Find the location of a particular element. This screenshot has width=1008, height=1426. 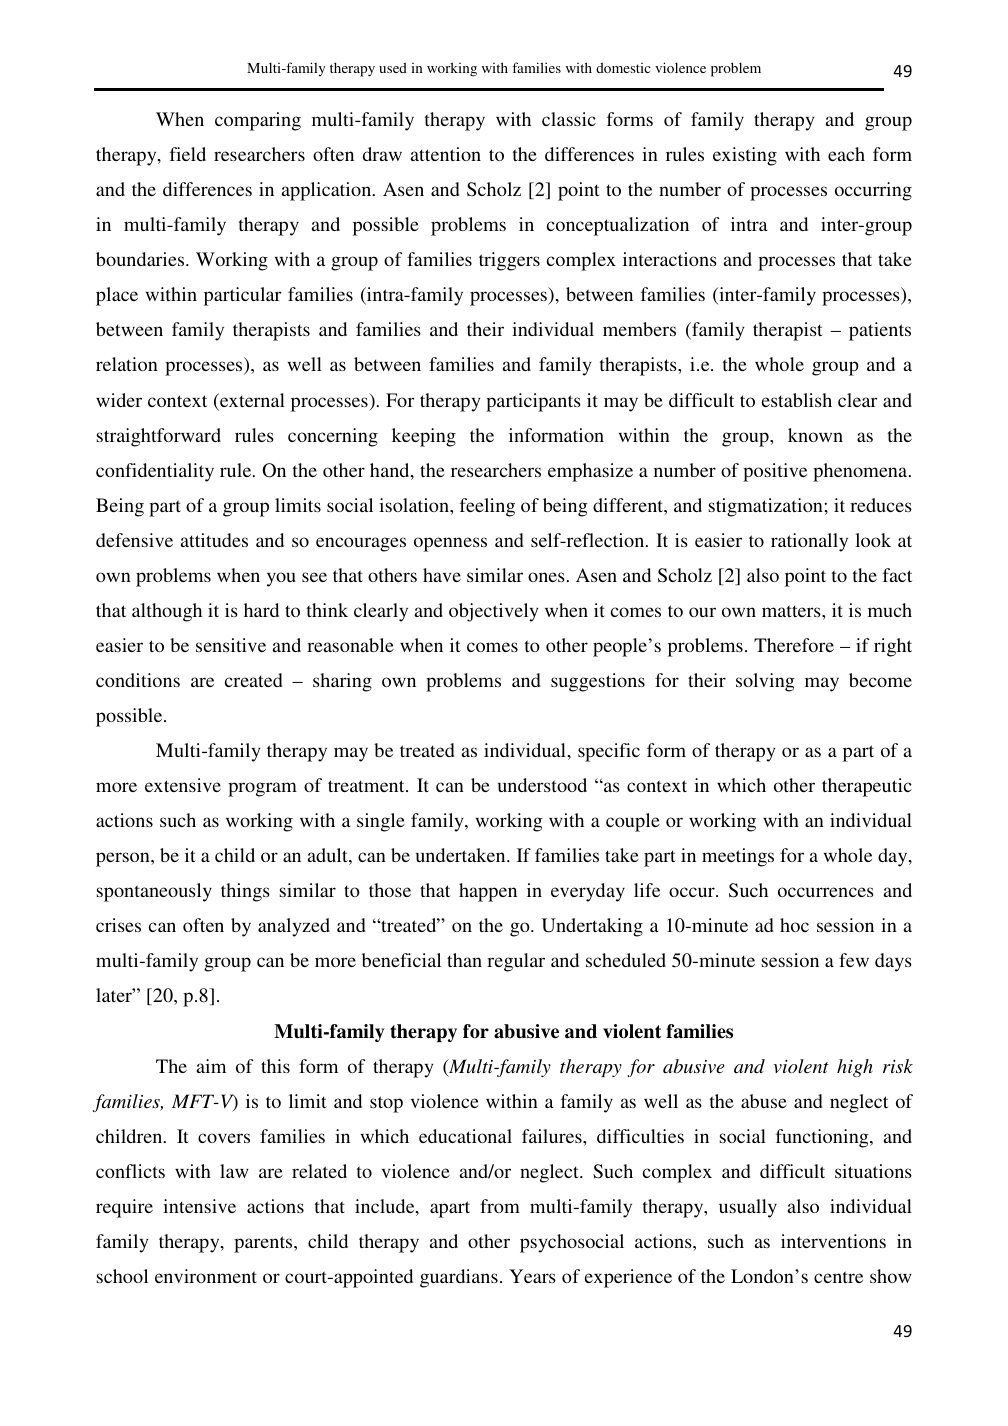

each is located at coordinates (846, 154).
